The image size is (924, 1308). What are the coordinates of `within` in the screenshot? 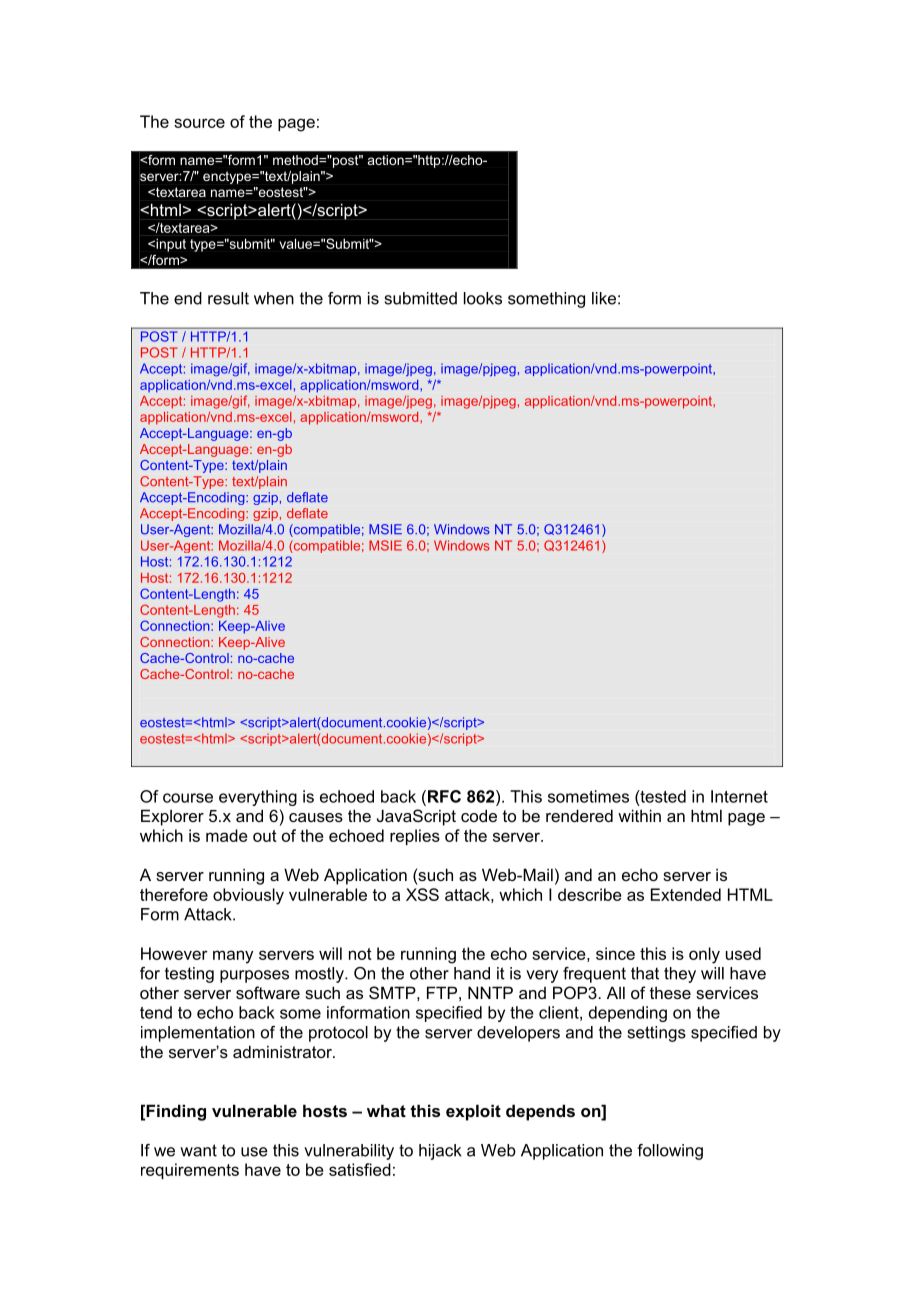 It's located at (639, 815).
